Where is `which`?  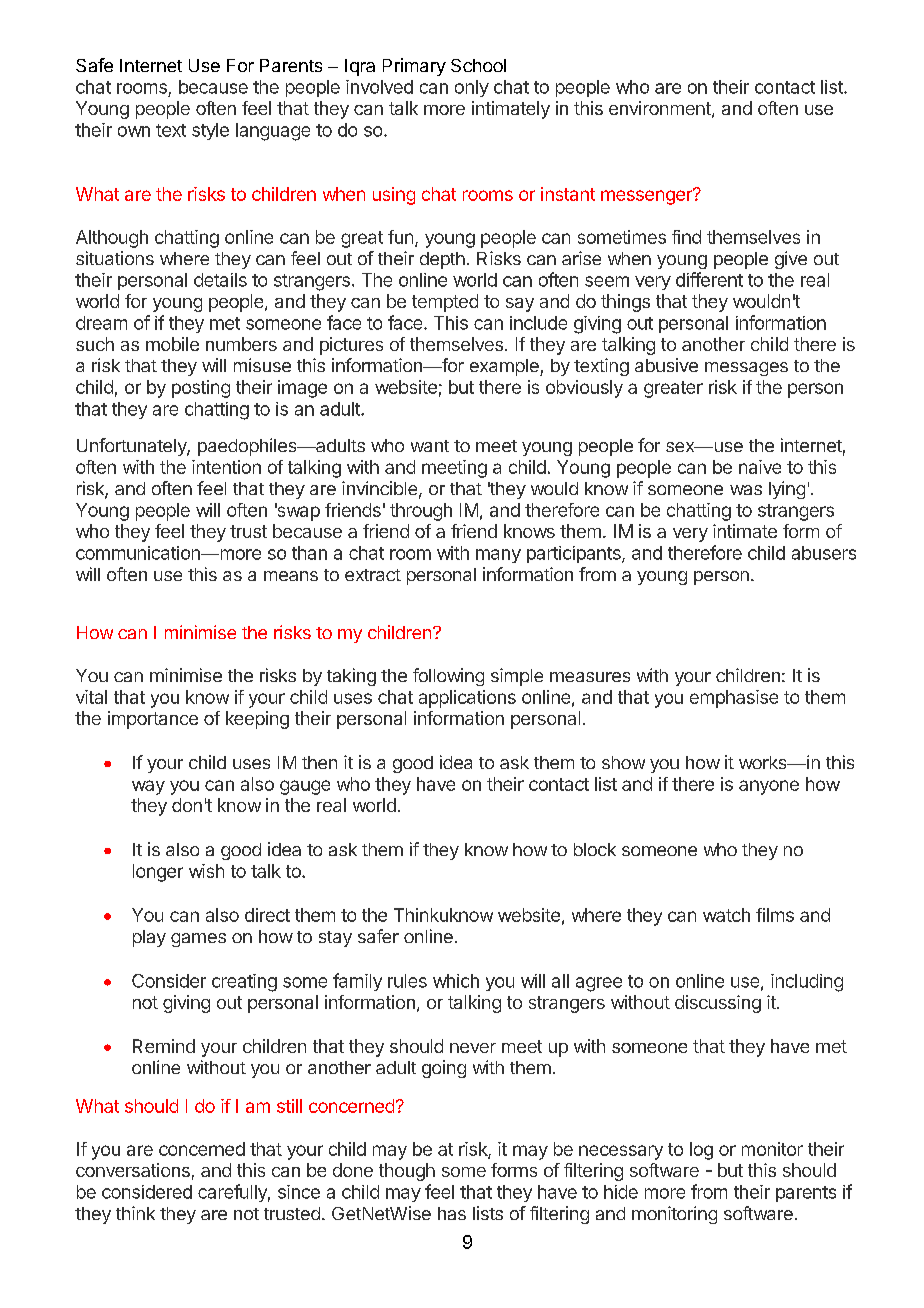
which is located at coordinates (456, 981).
